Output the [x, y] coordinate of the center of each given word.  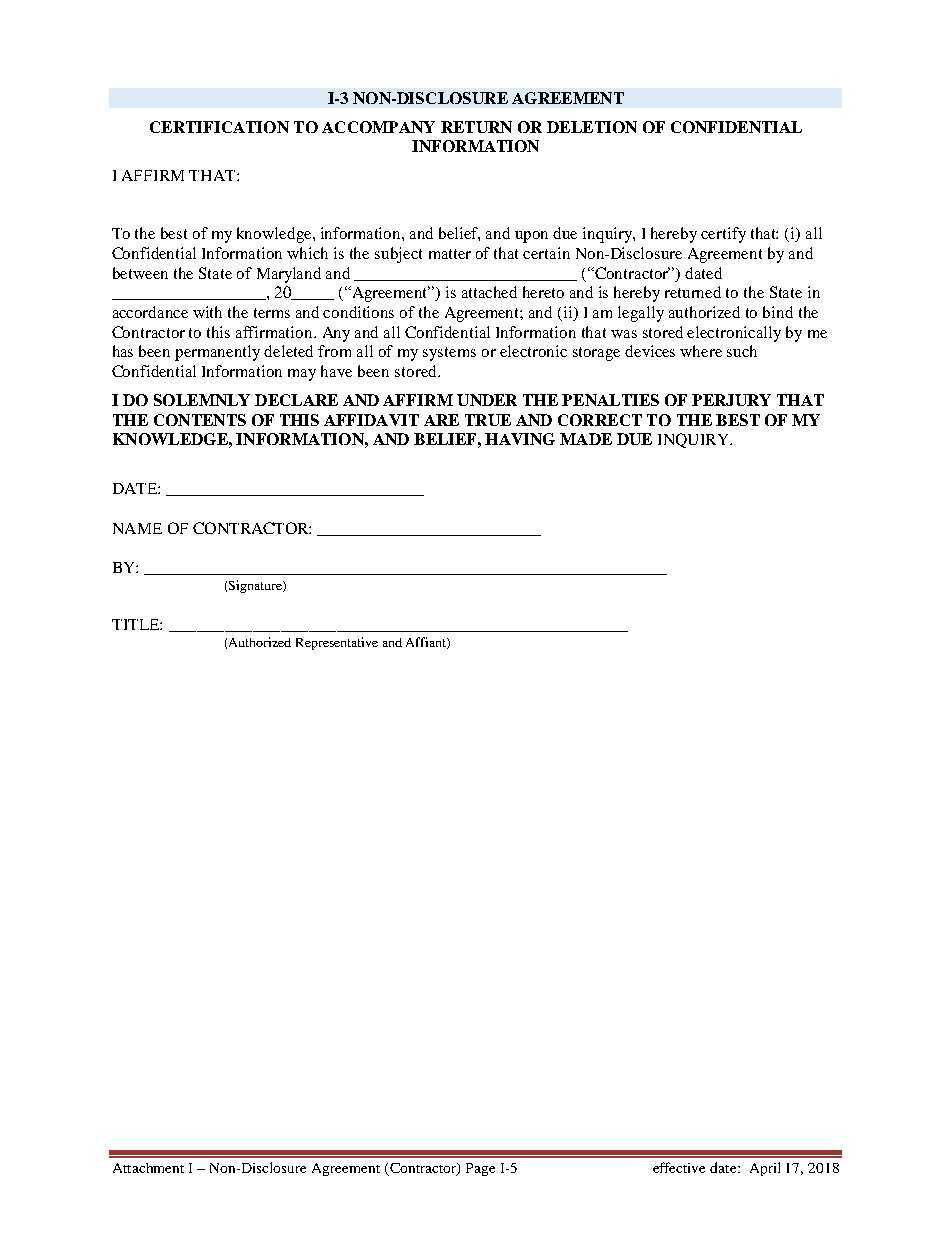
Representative [337, 643]
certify [723, 235]
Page [480, 1169]
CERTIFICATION [219, 127]
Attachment [148, 1168]
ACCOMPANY [378, 127]
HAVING [520, 439]
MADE [586, 439]
